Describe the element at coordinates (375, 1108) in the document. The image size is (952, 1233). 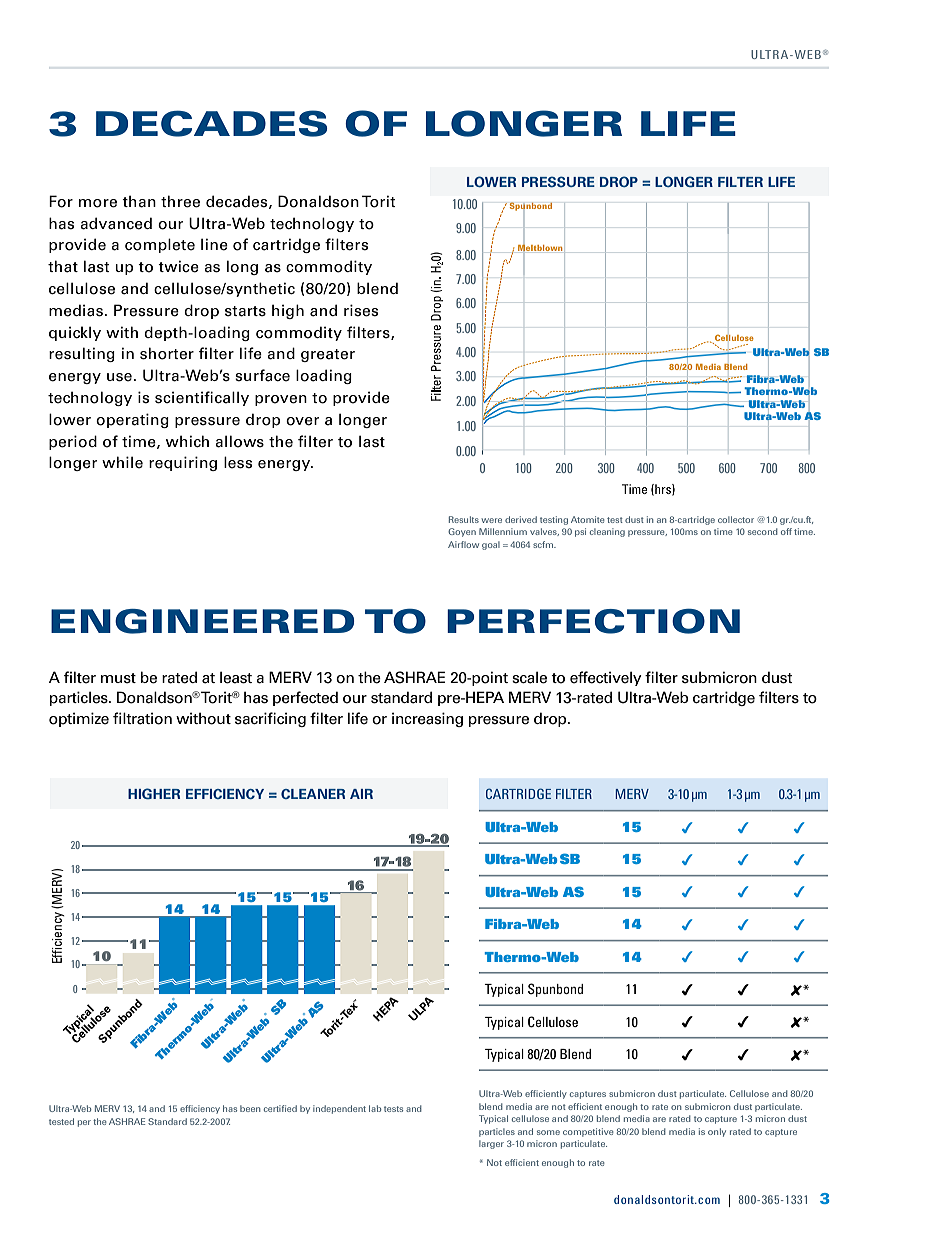
I see `lab` at that location.
